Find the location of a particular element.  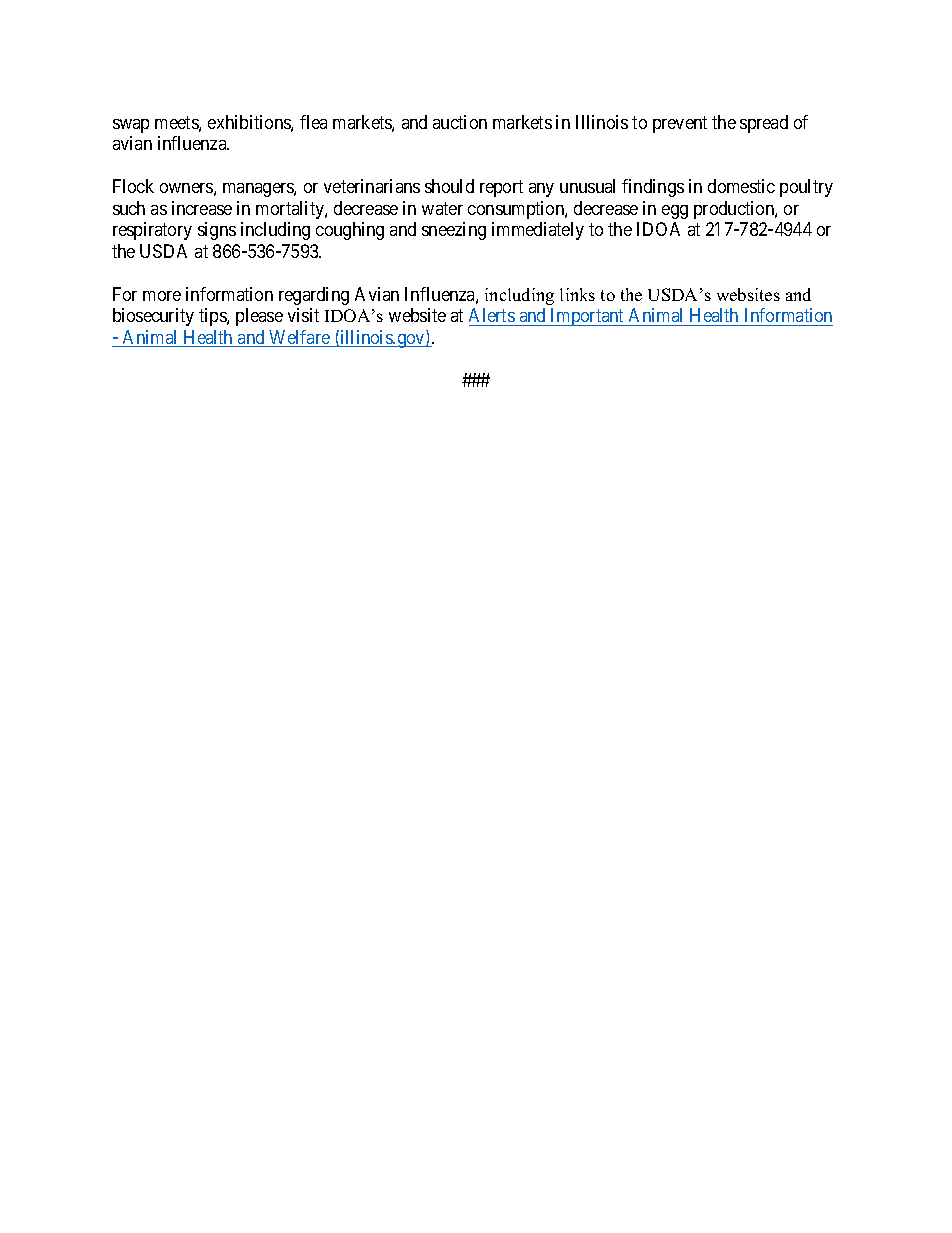

tips is located at coordinates (213, 317).
